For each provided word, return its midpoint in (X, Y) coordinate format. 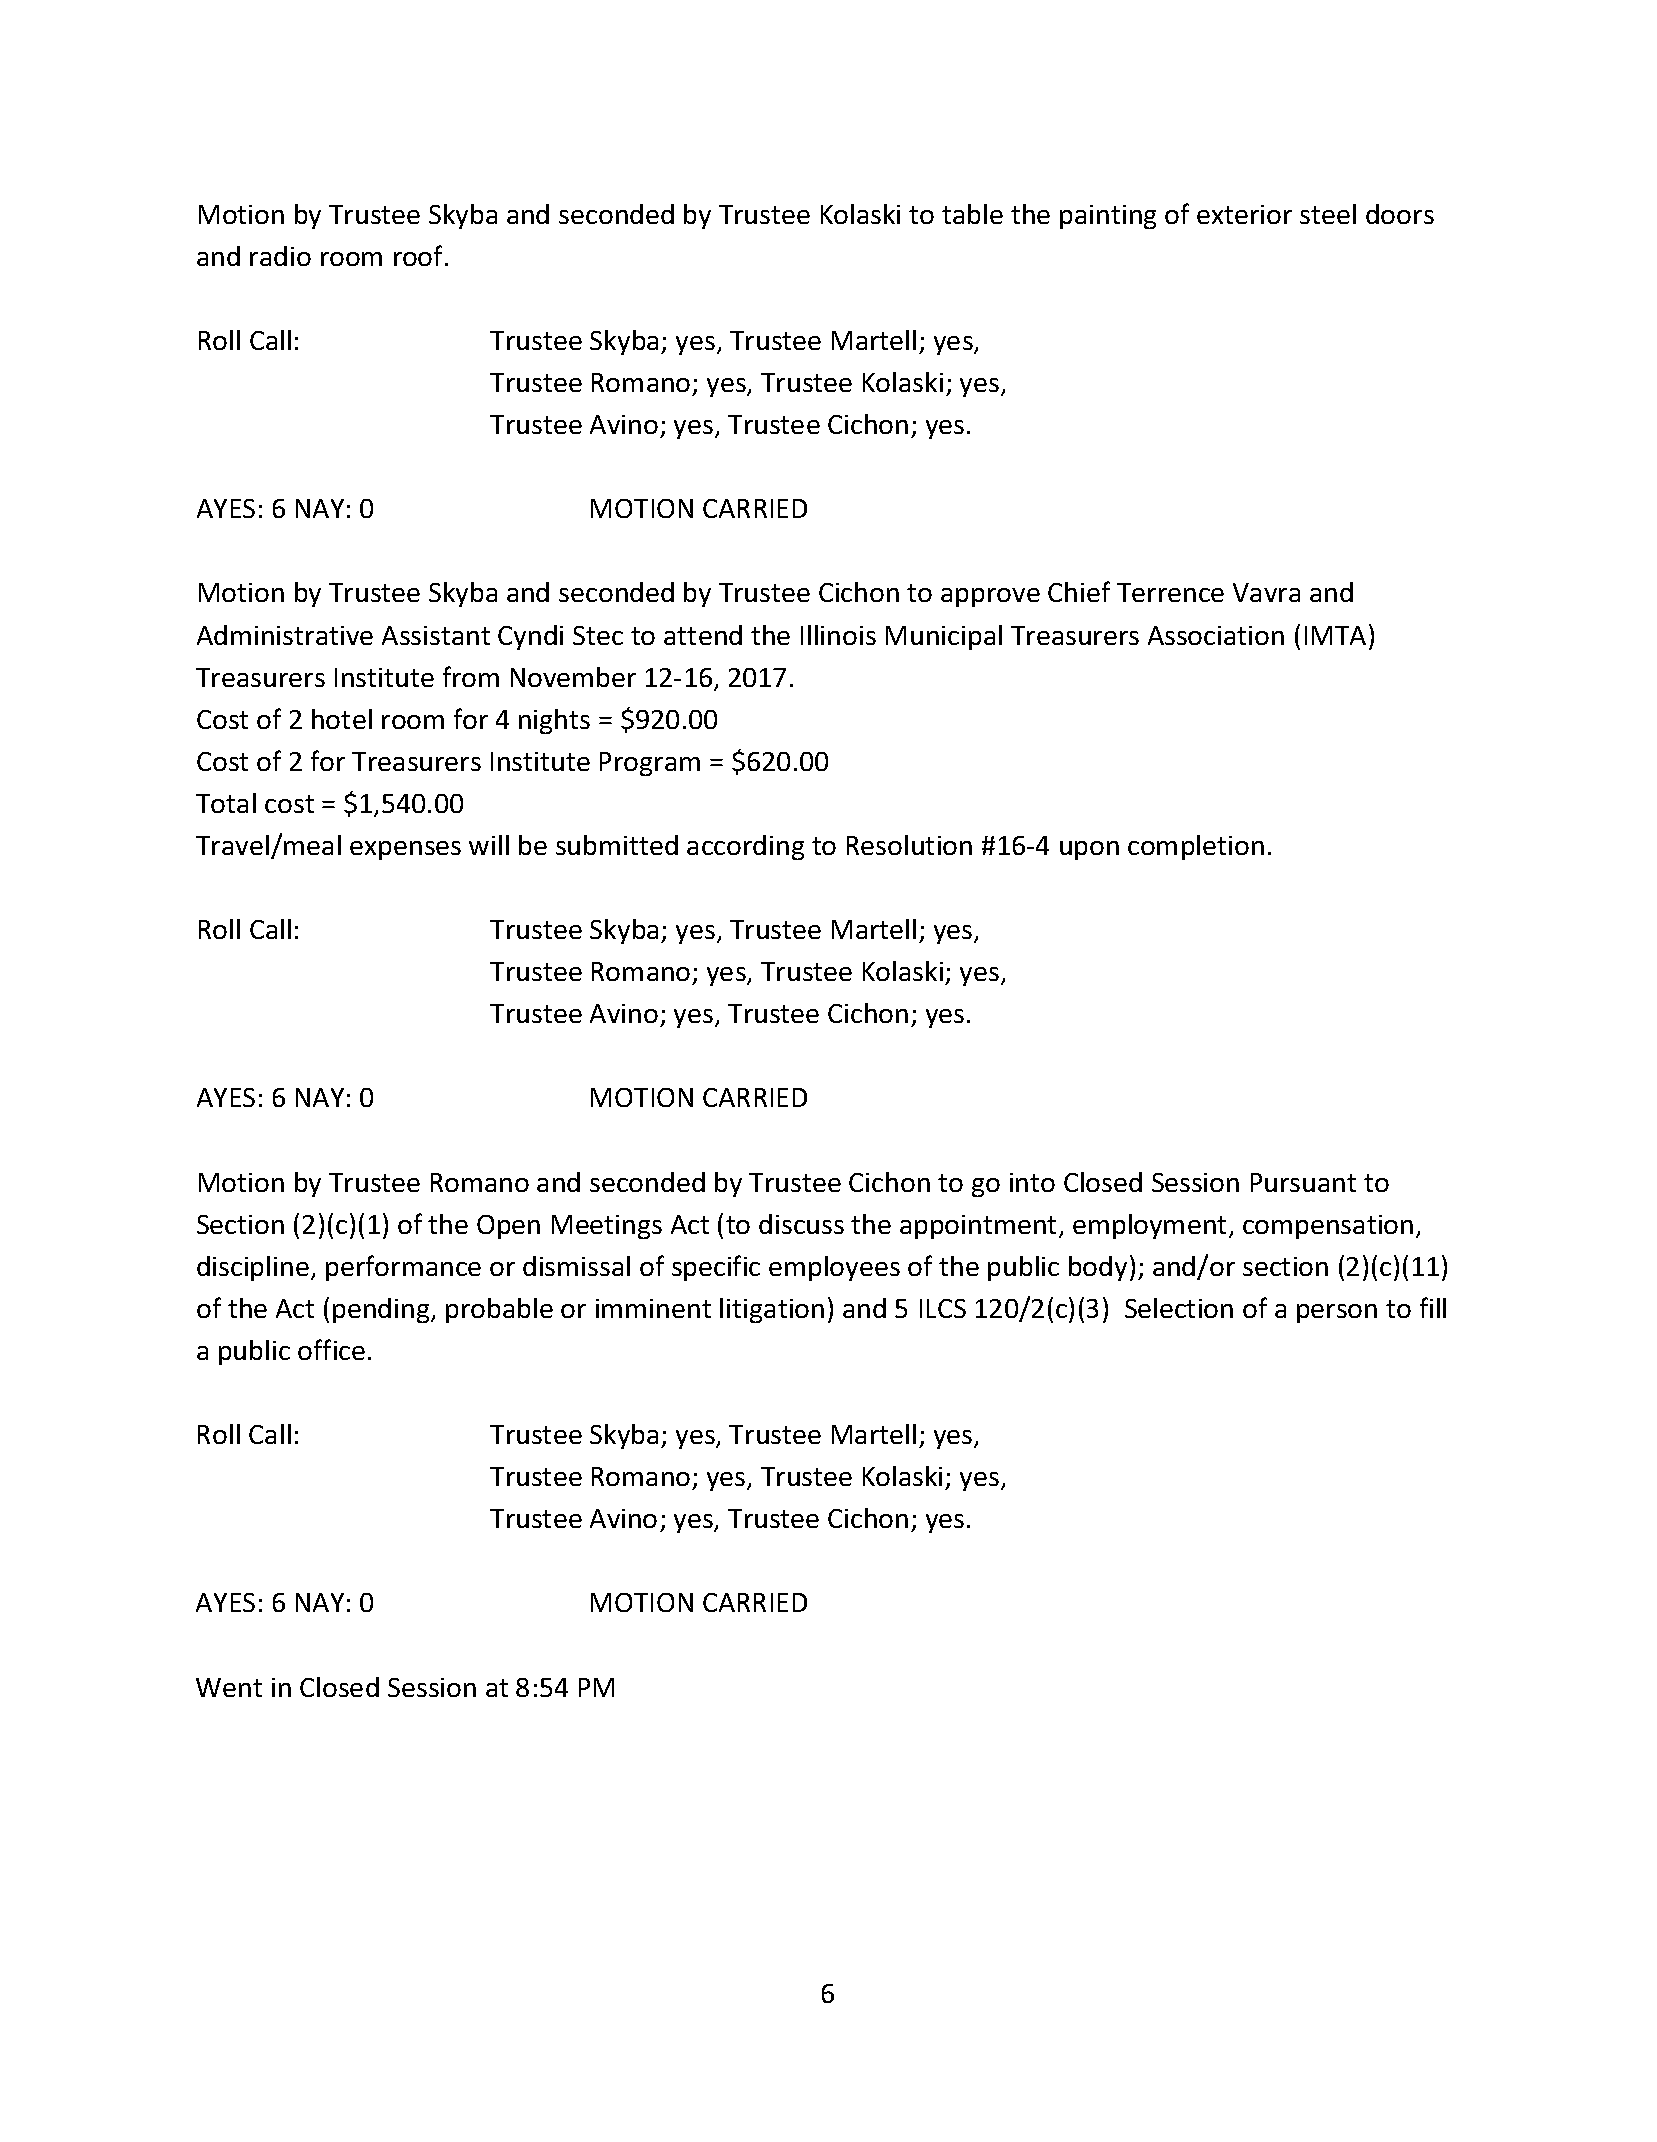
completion (1196, 847)
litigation (772, 1310)
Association (1216, 635)
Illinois (838, 635)
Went (229, 1687)
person (1337, 1313)
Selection (1179, 1308)
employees (834, 1268)
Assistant (436, 635)
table (972, 214)
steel (1328, 214)
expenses (405, 850)
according (745, 847)
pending (382, 1310)
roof (420, 255)
